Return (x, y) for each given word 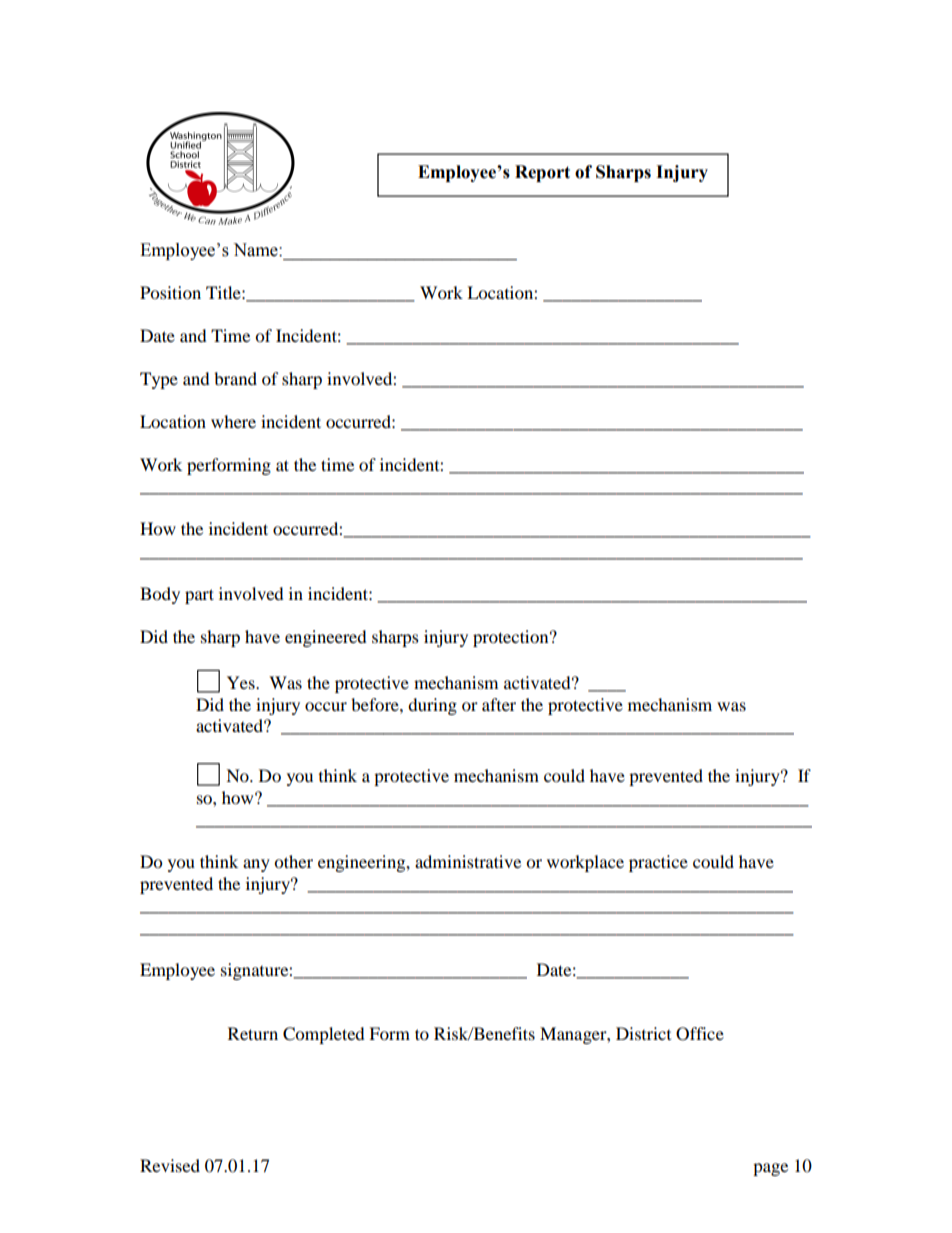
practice (658, 863)
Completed (324, 1035)
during (432, 706)
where (233, 421)
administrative (468, 861)
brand (235, 378)
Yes (242, 682)
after (499, 704)
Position (170, 292)
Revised (170, 1165)
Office (700, 1034)
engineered (326, 638)
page (770, 1169)
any (256, 865)
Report (542, 173)
